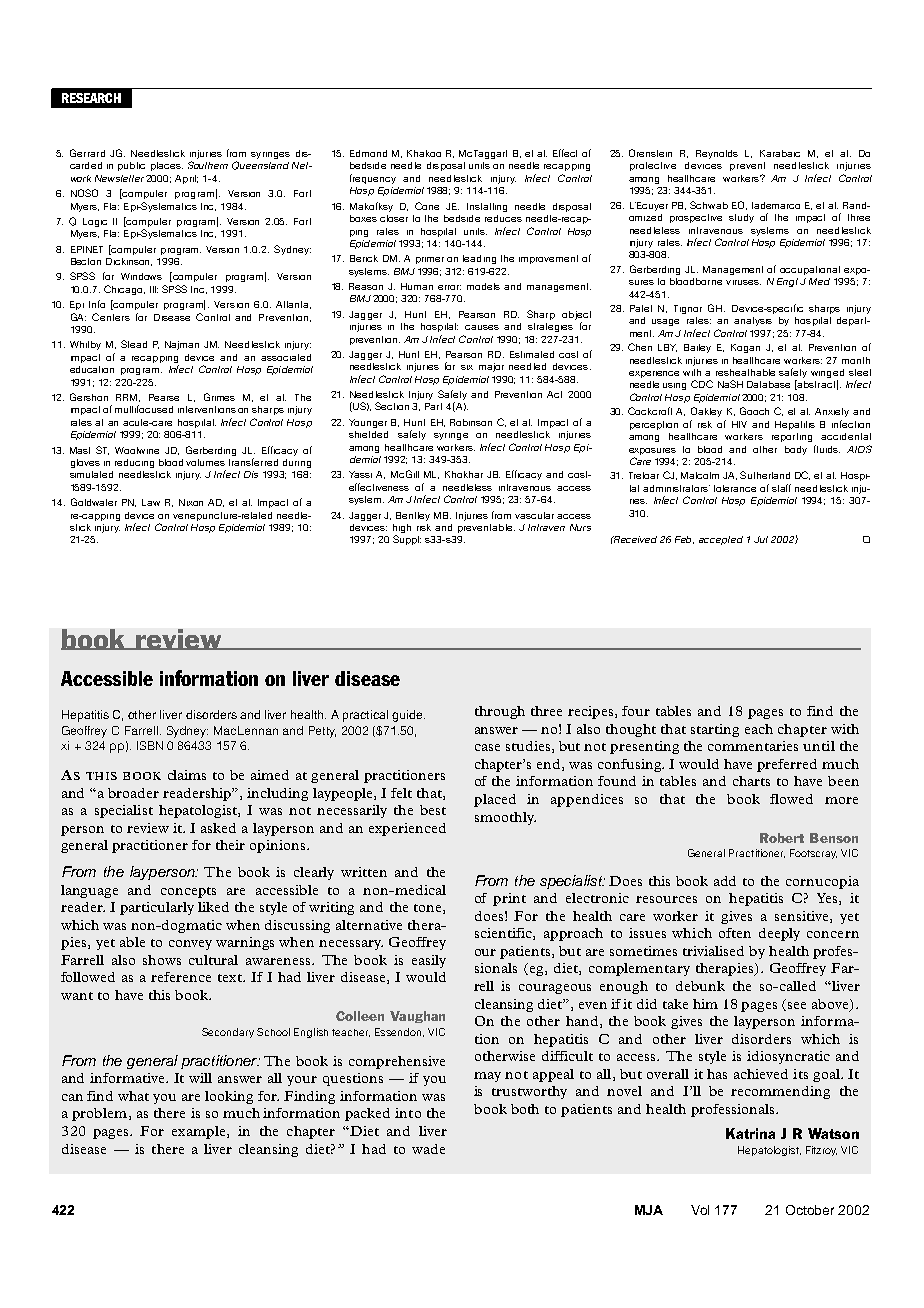  I want to click on problem, so click(99, 1114).
